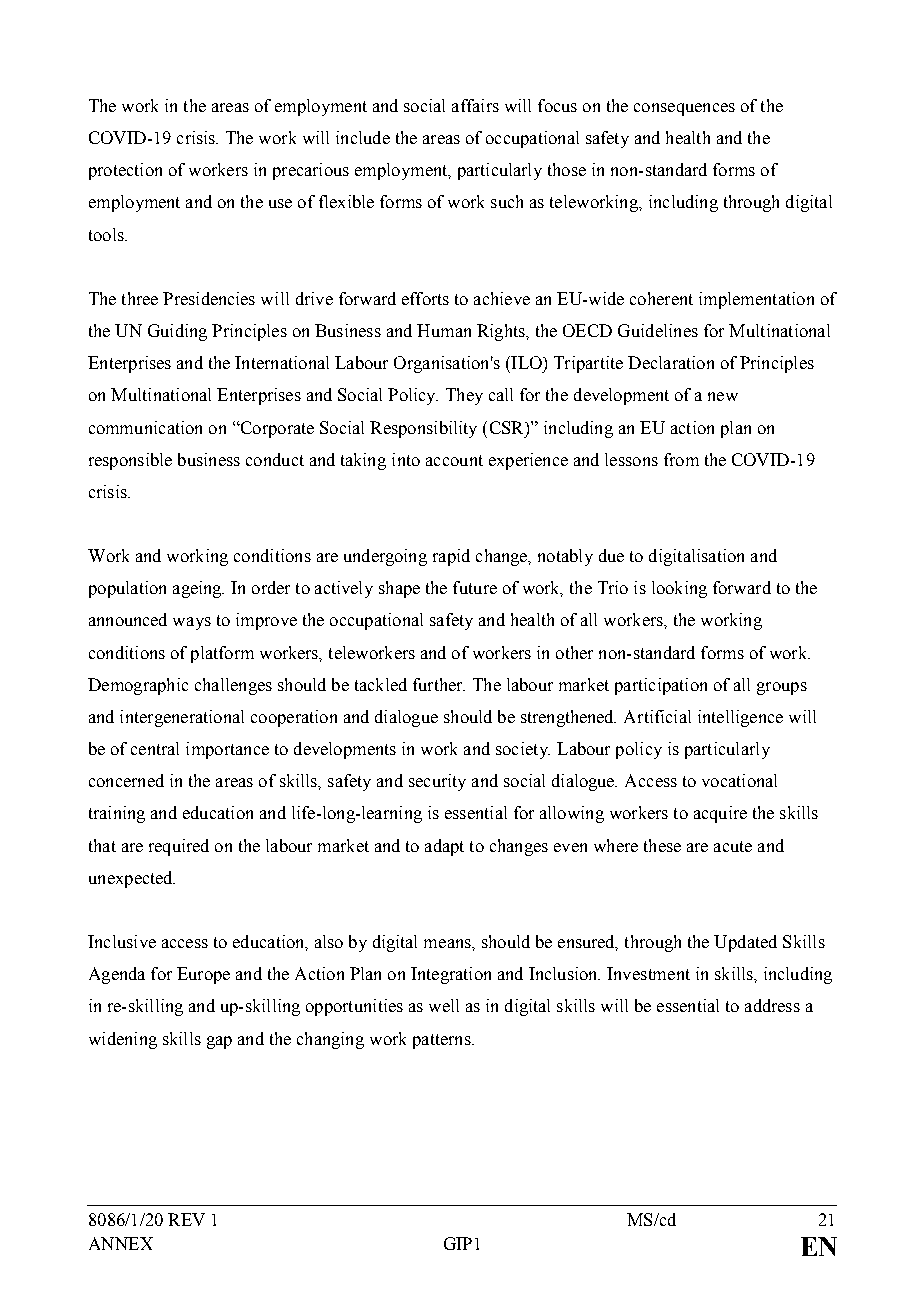 Image resolution: width=924 pixels, height=1308 pixels. I want to click on Guiding, so click(177, 332).
